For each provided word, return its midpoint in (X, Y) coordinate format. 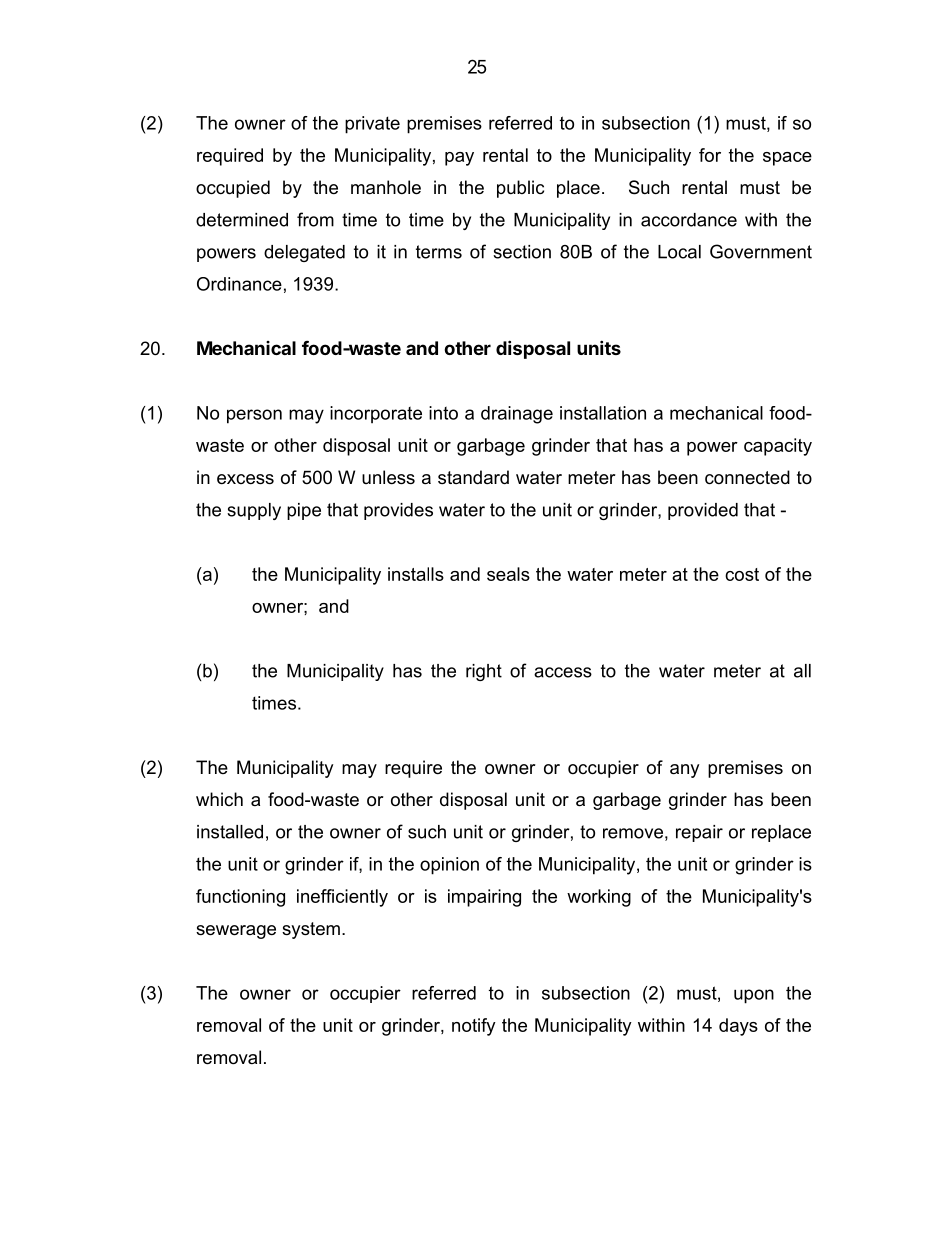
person (254, 416)
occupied (233, 189)
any (684, 771)
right (484, 672)
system (311, 930)
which (219, 799)
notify (474, 1027)
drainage (517, 415)
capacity (778, 447)
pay (459, 159)
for (710, 155)
